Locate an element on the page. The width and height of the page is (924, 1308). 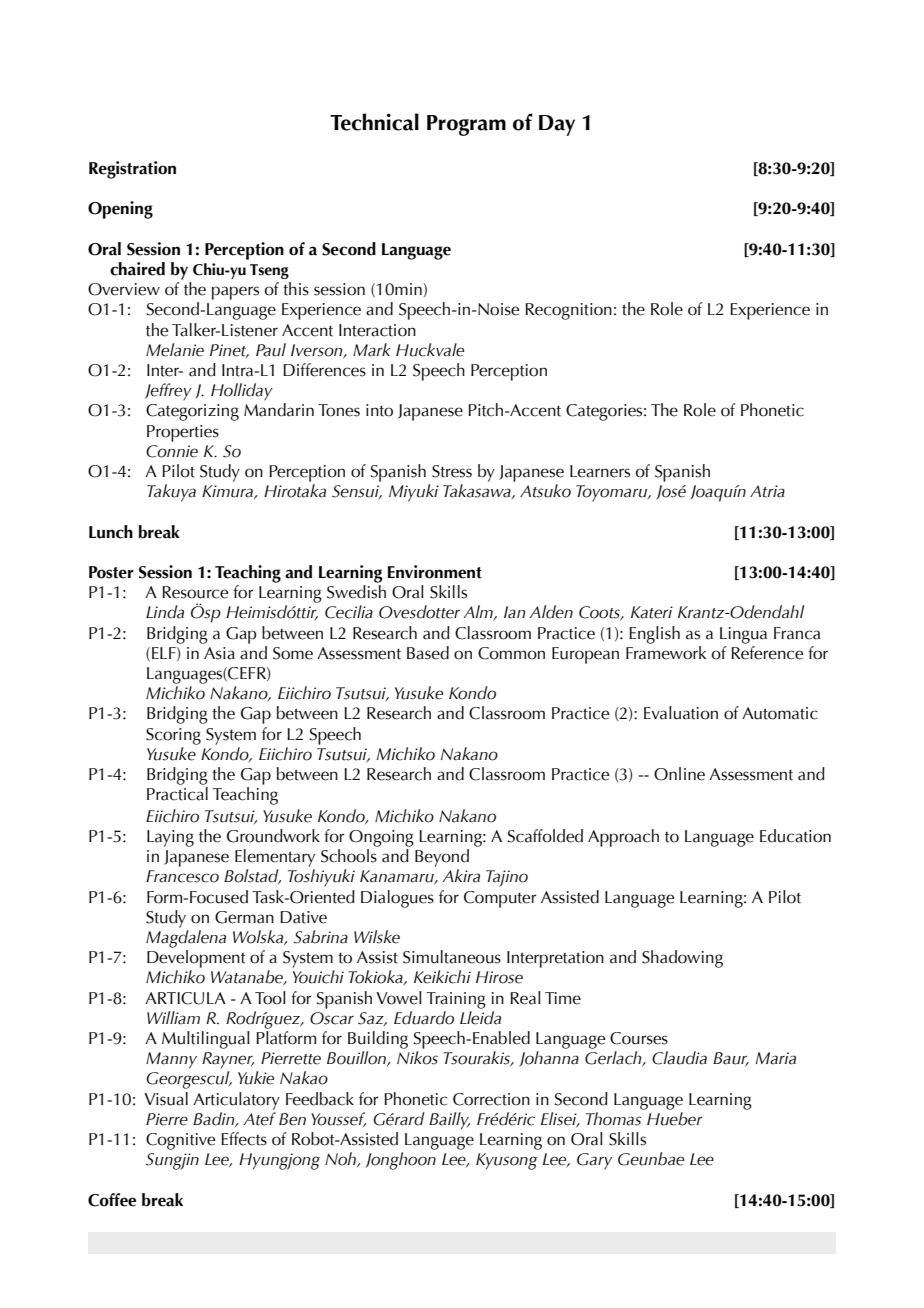
Registration is located at coordinates (132, 170).
